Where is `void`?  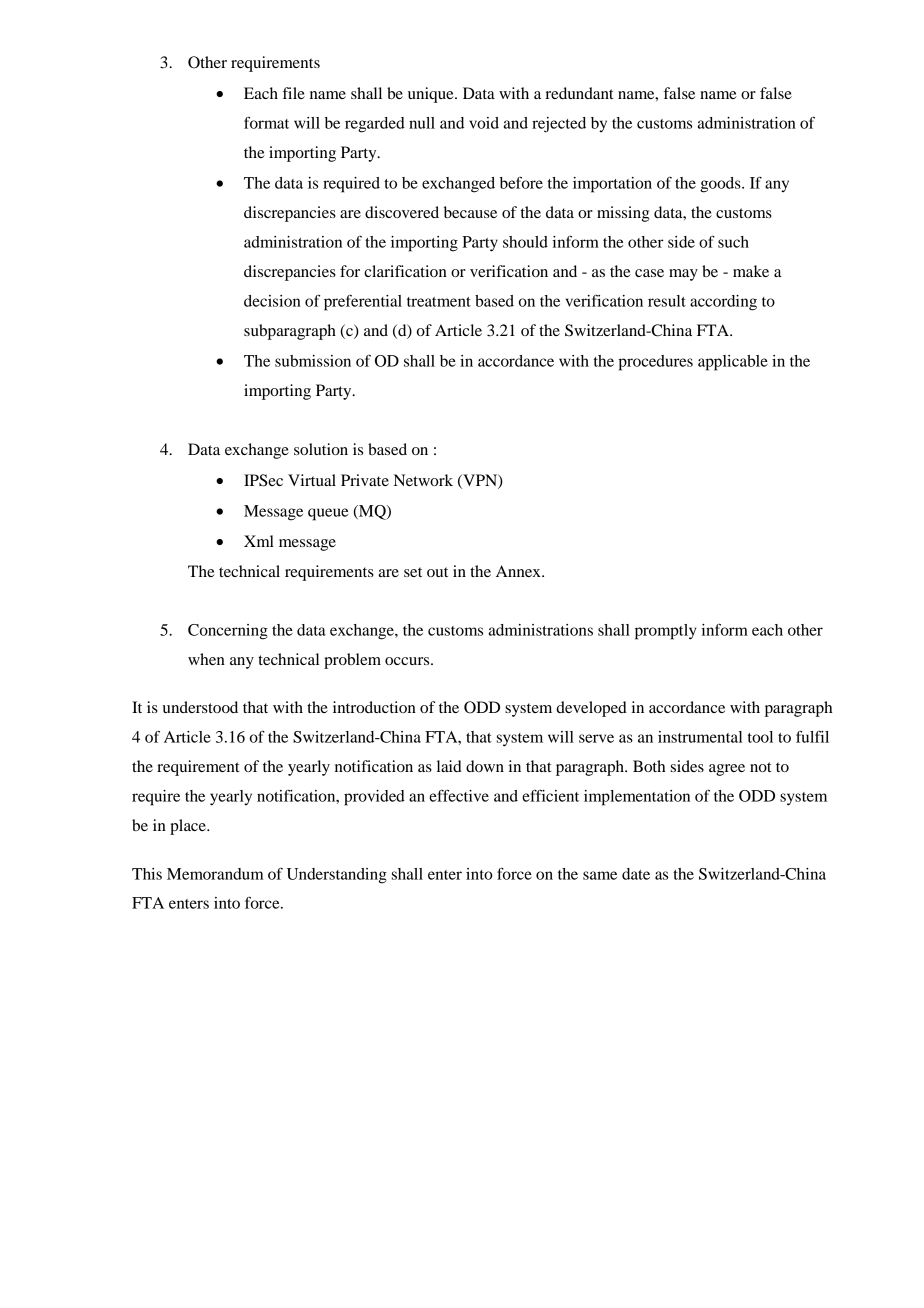
void is located at coordinates (484, 123).
